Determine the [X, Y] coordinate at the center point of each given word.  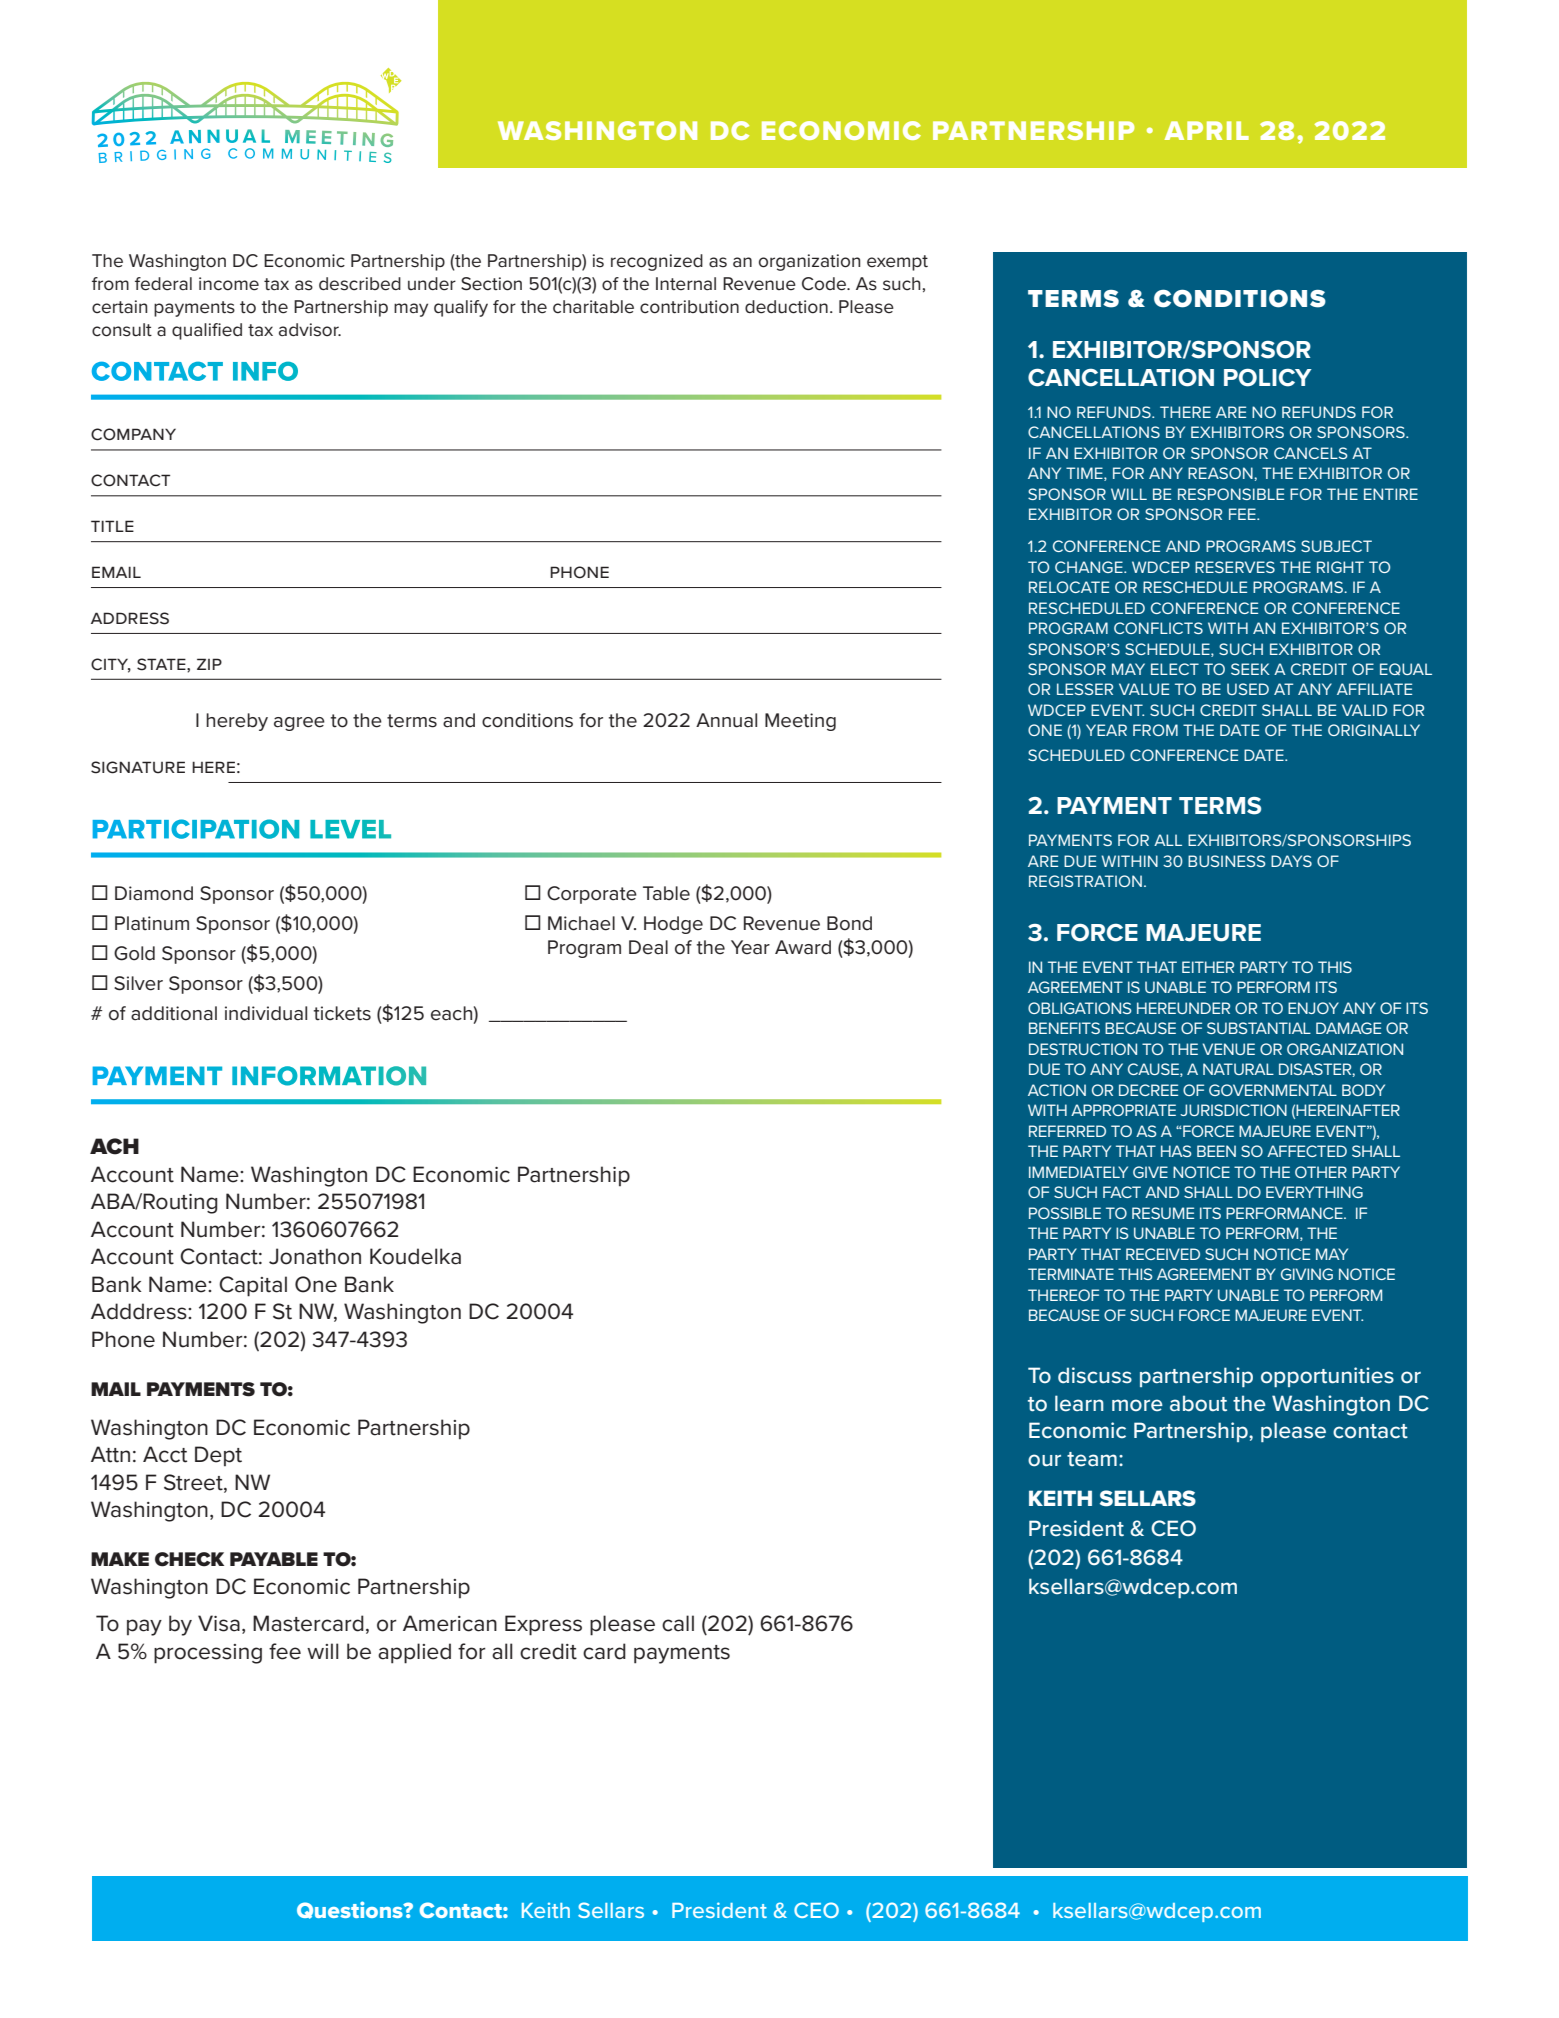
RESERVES [1235, 567]
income [229, 284]
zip [209, 664]
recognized [657, 262]
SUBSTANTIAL [1259, 1028]
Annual [726, 720]
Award [803, 947]
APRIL [1207, 130]
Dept [218, 1456]
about [1198, 1403]
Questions [351, 1910]
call [678, 1623]
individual [266, 1013]
